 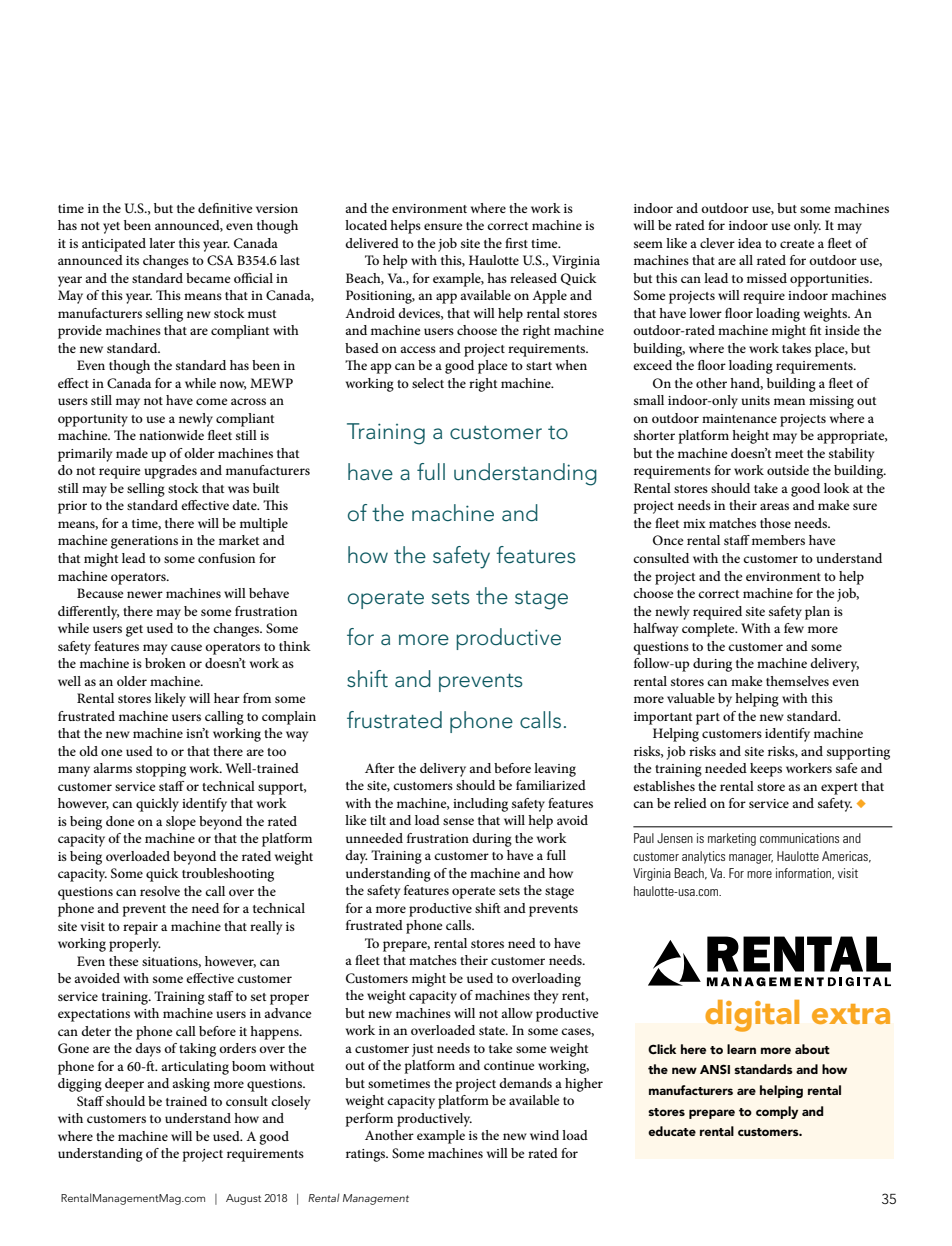 What do you see at coordinates (372, 243) in the screenshot?
I see `delivered` at bounding box center [372, 243].
